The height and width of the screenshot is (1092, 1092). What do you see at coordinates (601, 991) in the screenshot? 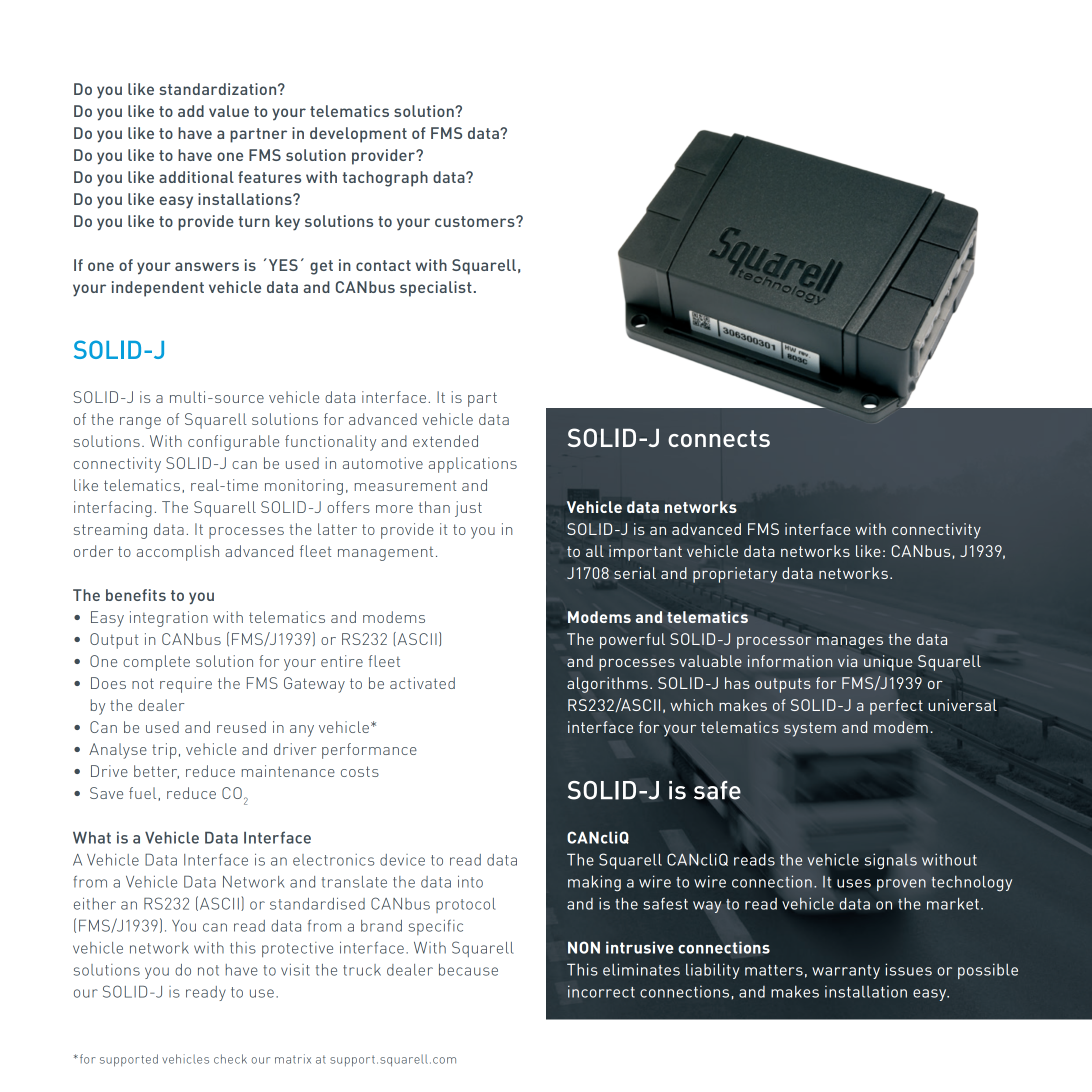
I see `incorrect` at bounding box center [601, 991].
